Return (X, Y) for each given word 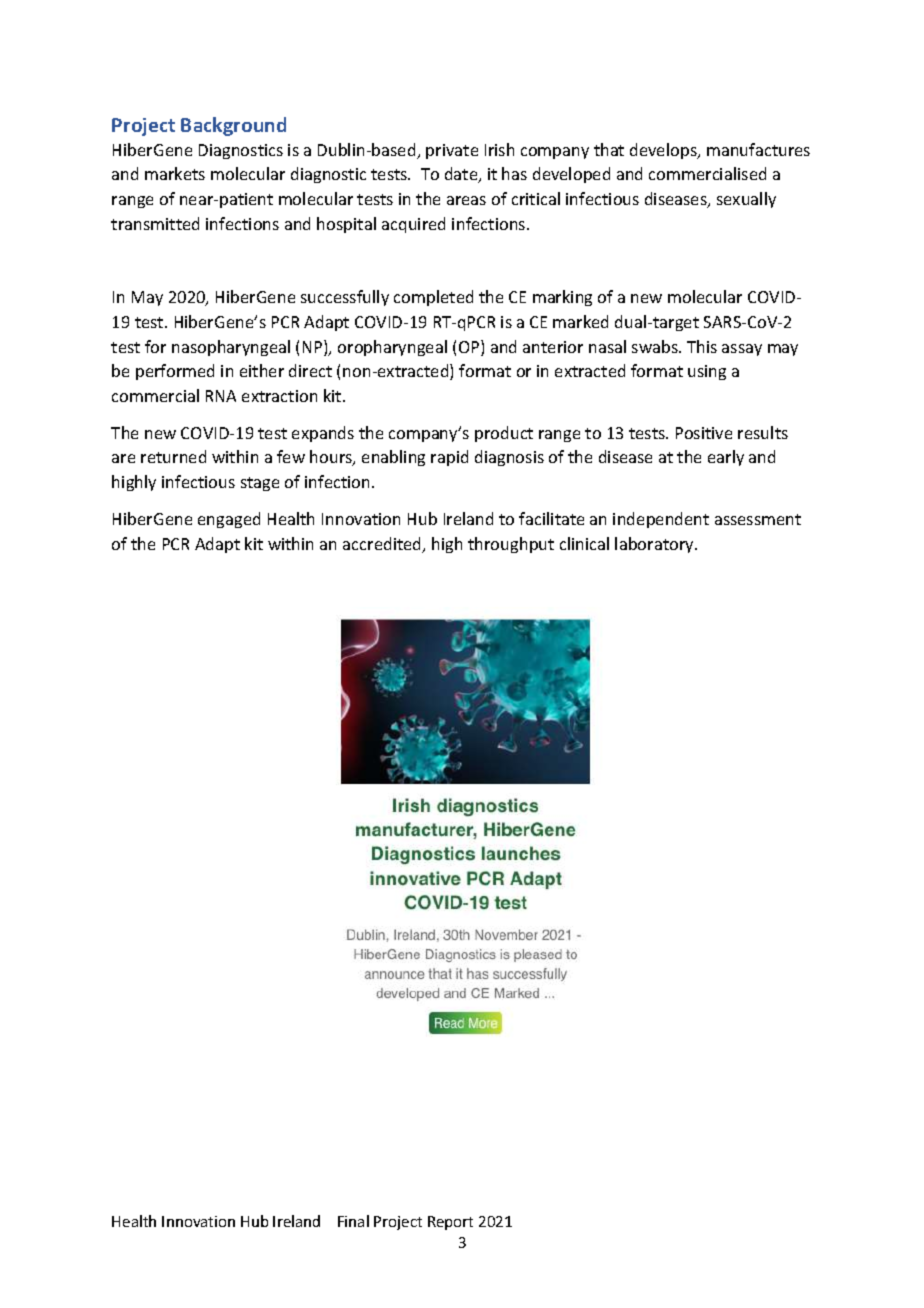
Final (353, 1221)
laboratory (655, 545)
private (452, 151)
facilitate (551, 518)
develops (664, 151)
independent (661, 520)
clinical (584, 543)
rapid (449, 458)
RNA (221, 396)
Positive (704, 433)
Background (233, 126)
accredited (383, 545)
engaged (229, 520)
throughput (511, 545)
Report (450, 1223)
